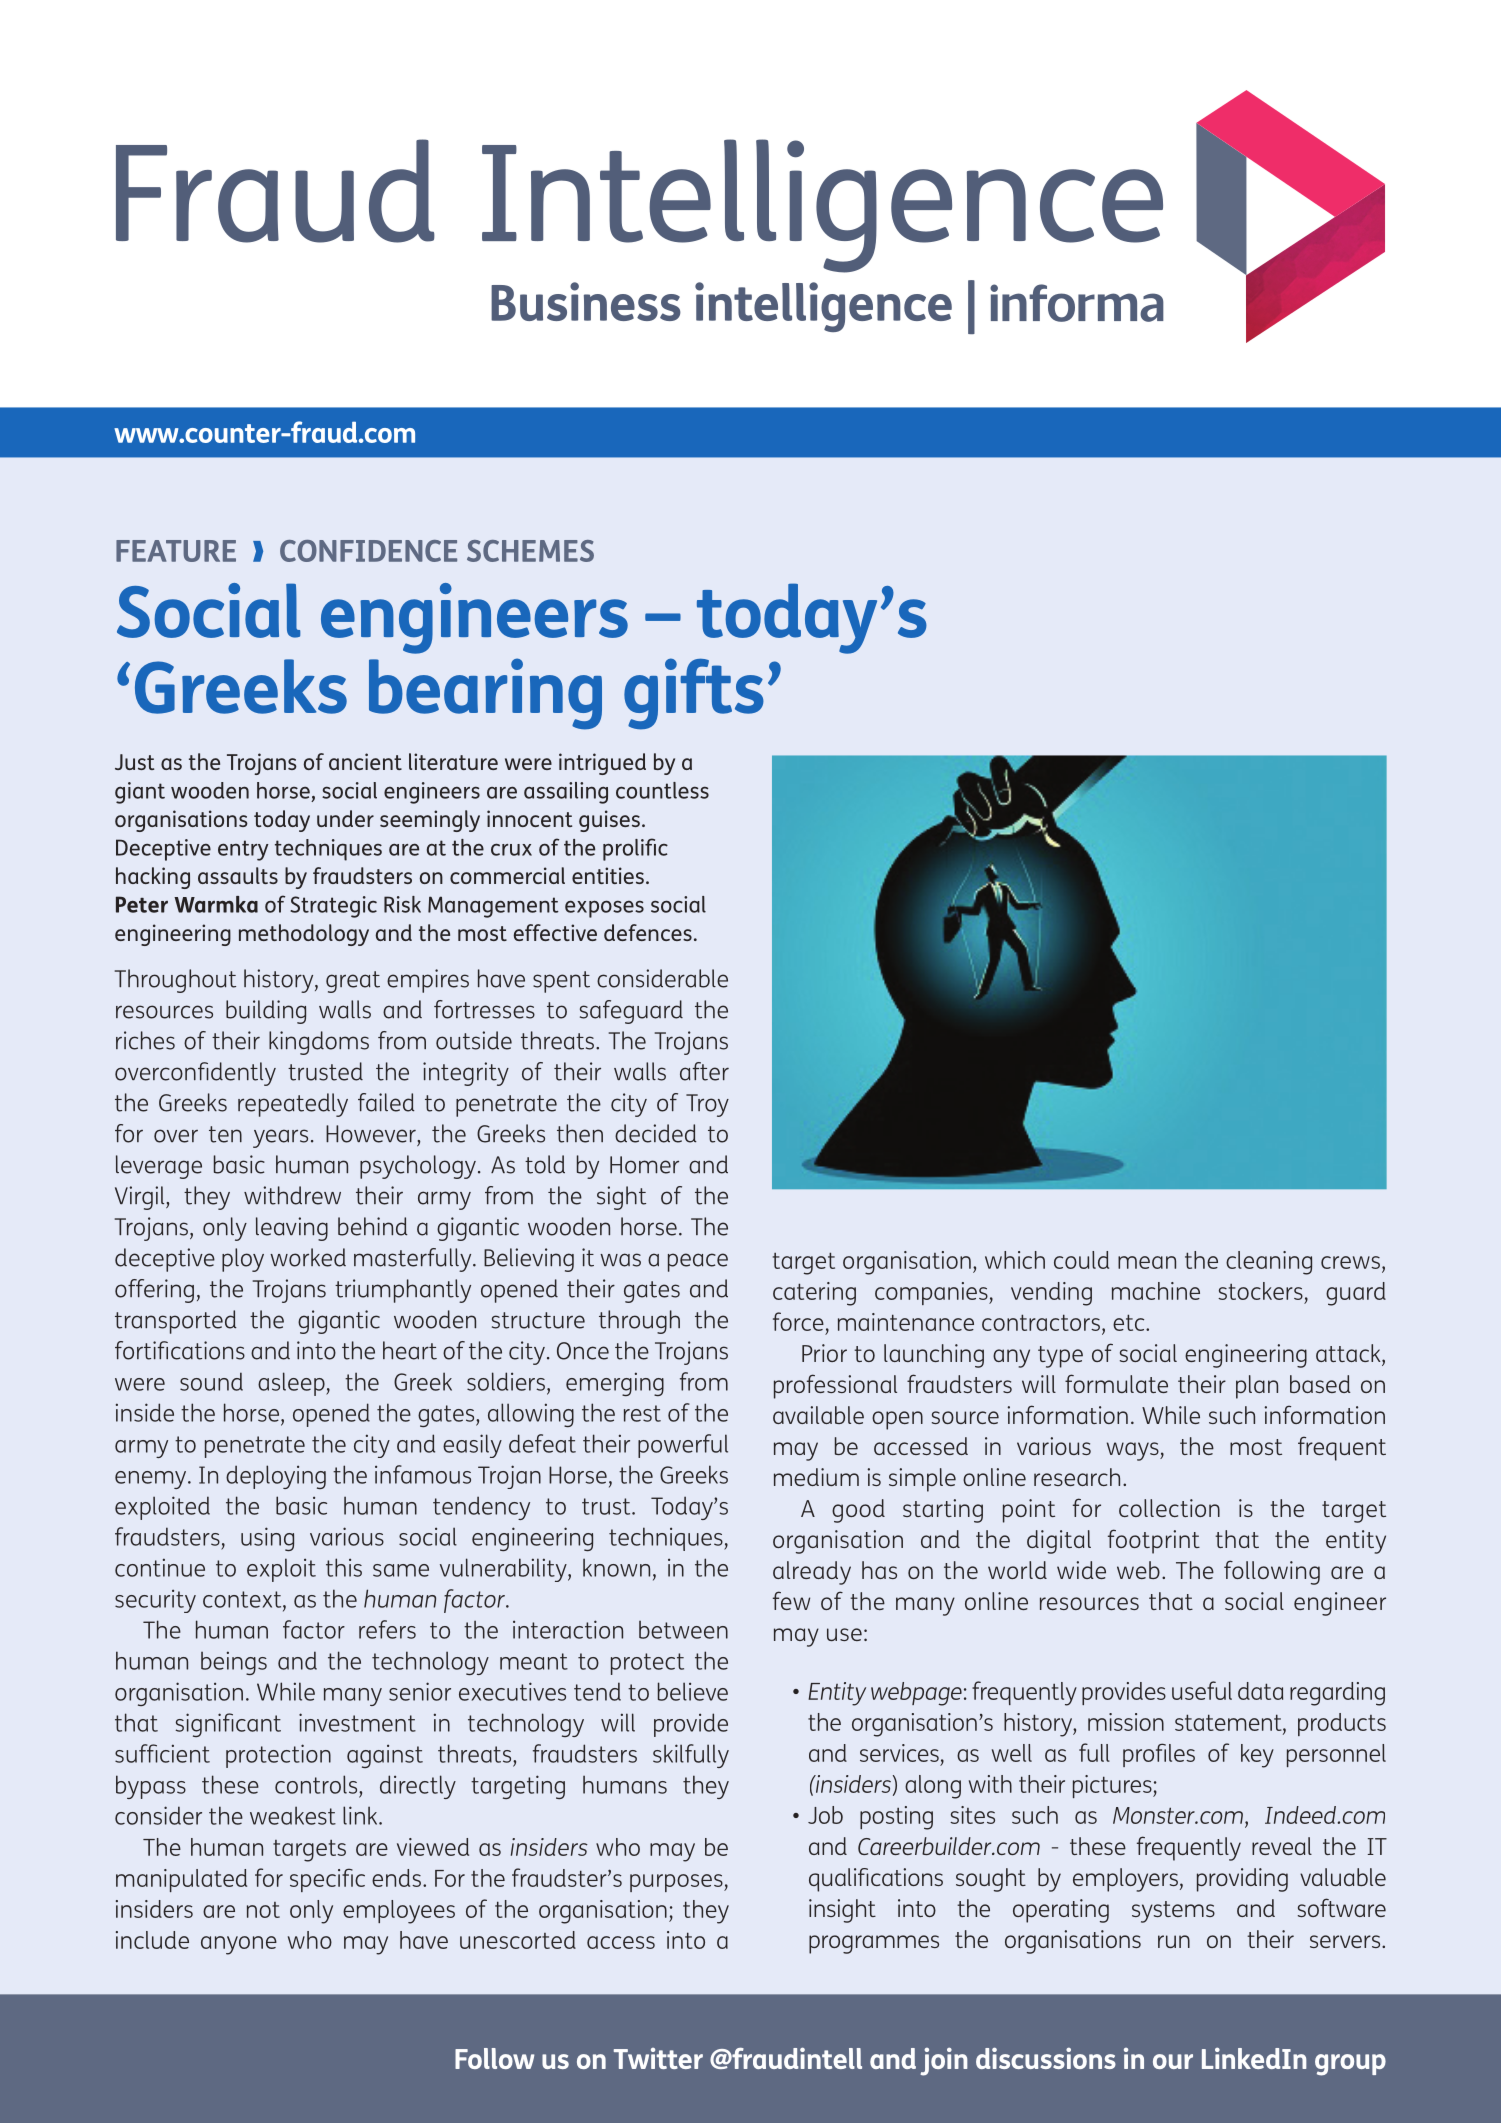  Describe the element at coordinates (658, 2058) in the screenshot. I see `Twitter` at that location.
